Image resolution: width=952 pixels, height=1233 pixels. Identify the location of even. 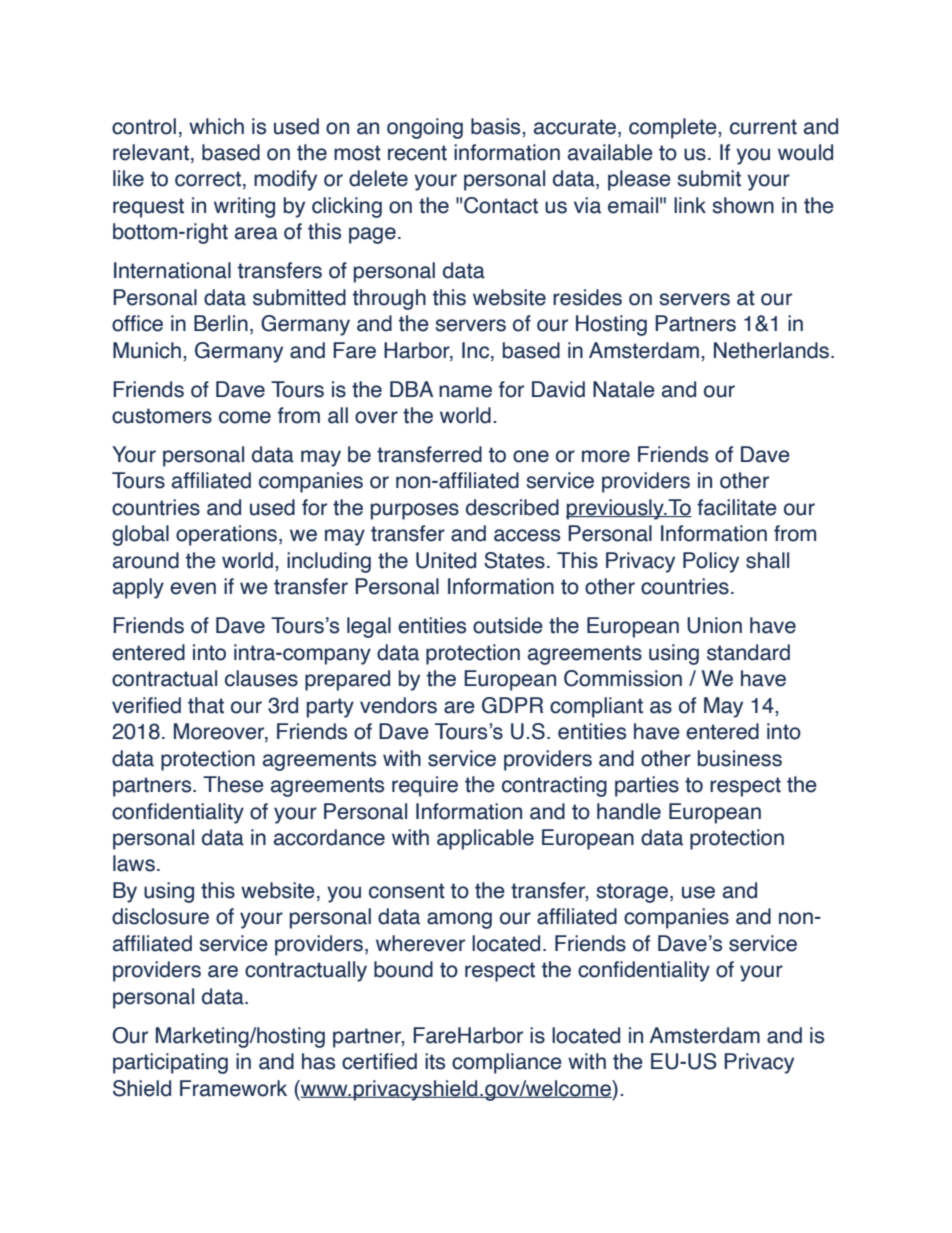
(193, 588).
